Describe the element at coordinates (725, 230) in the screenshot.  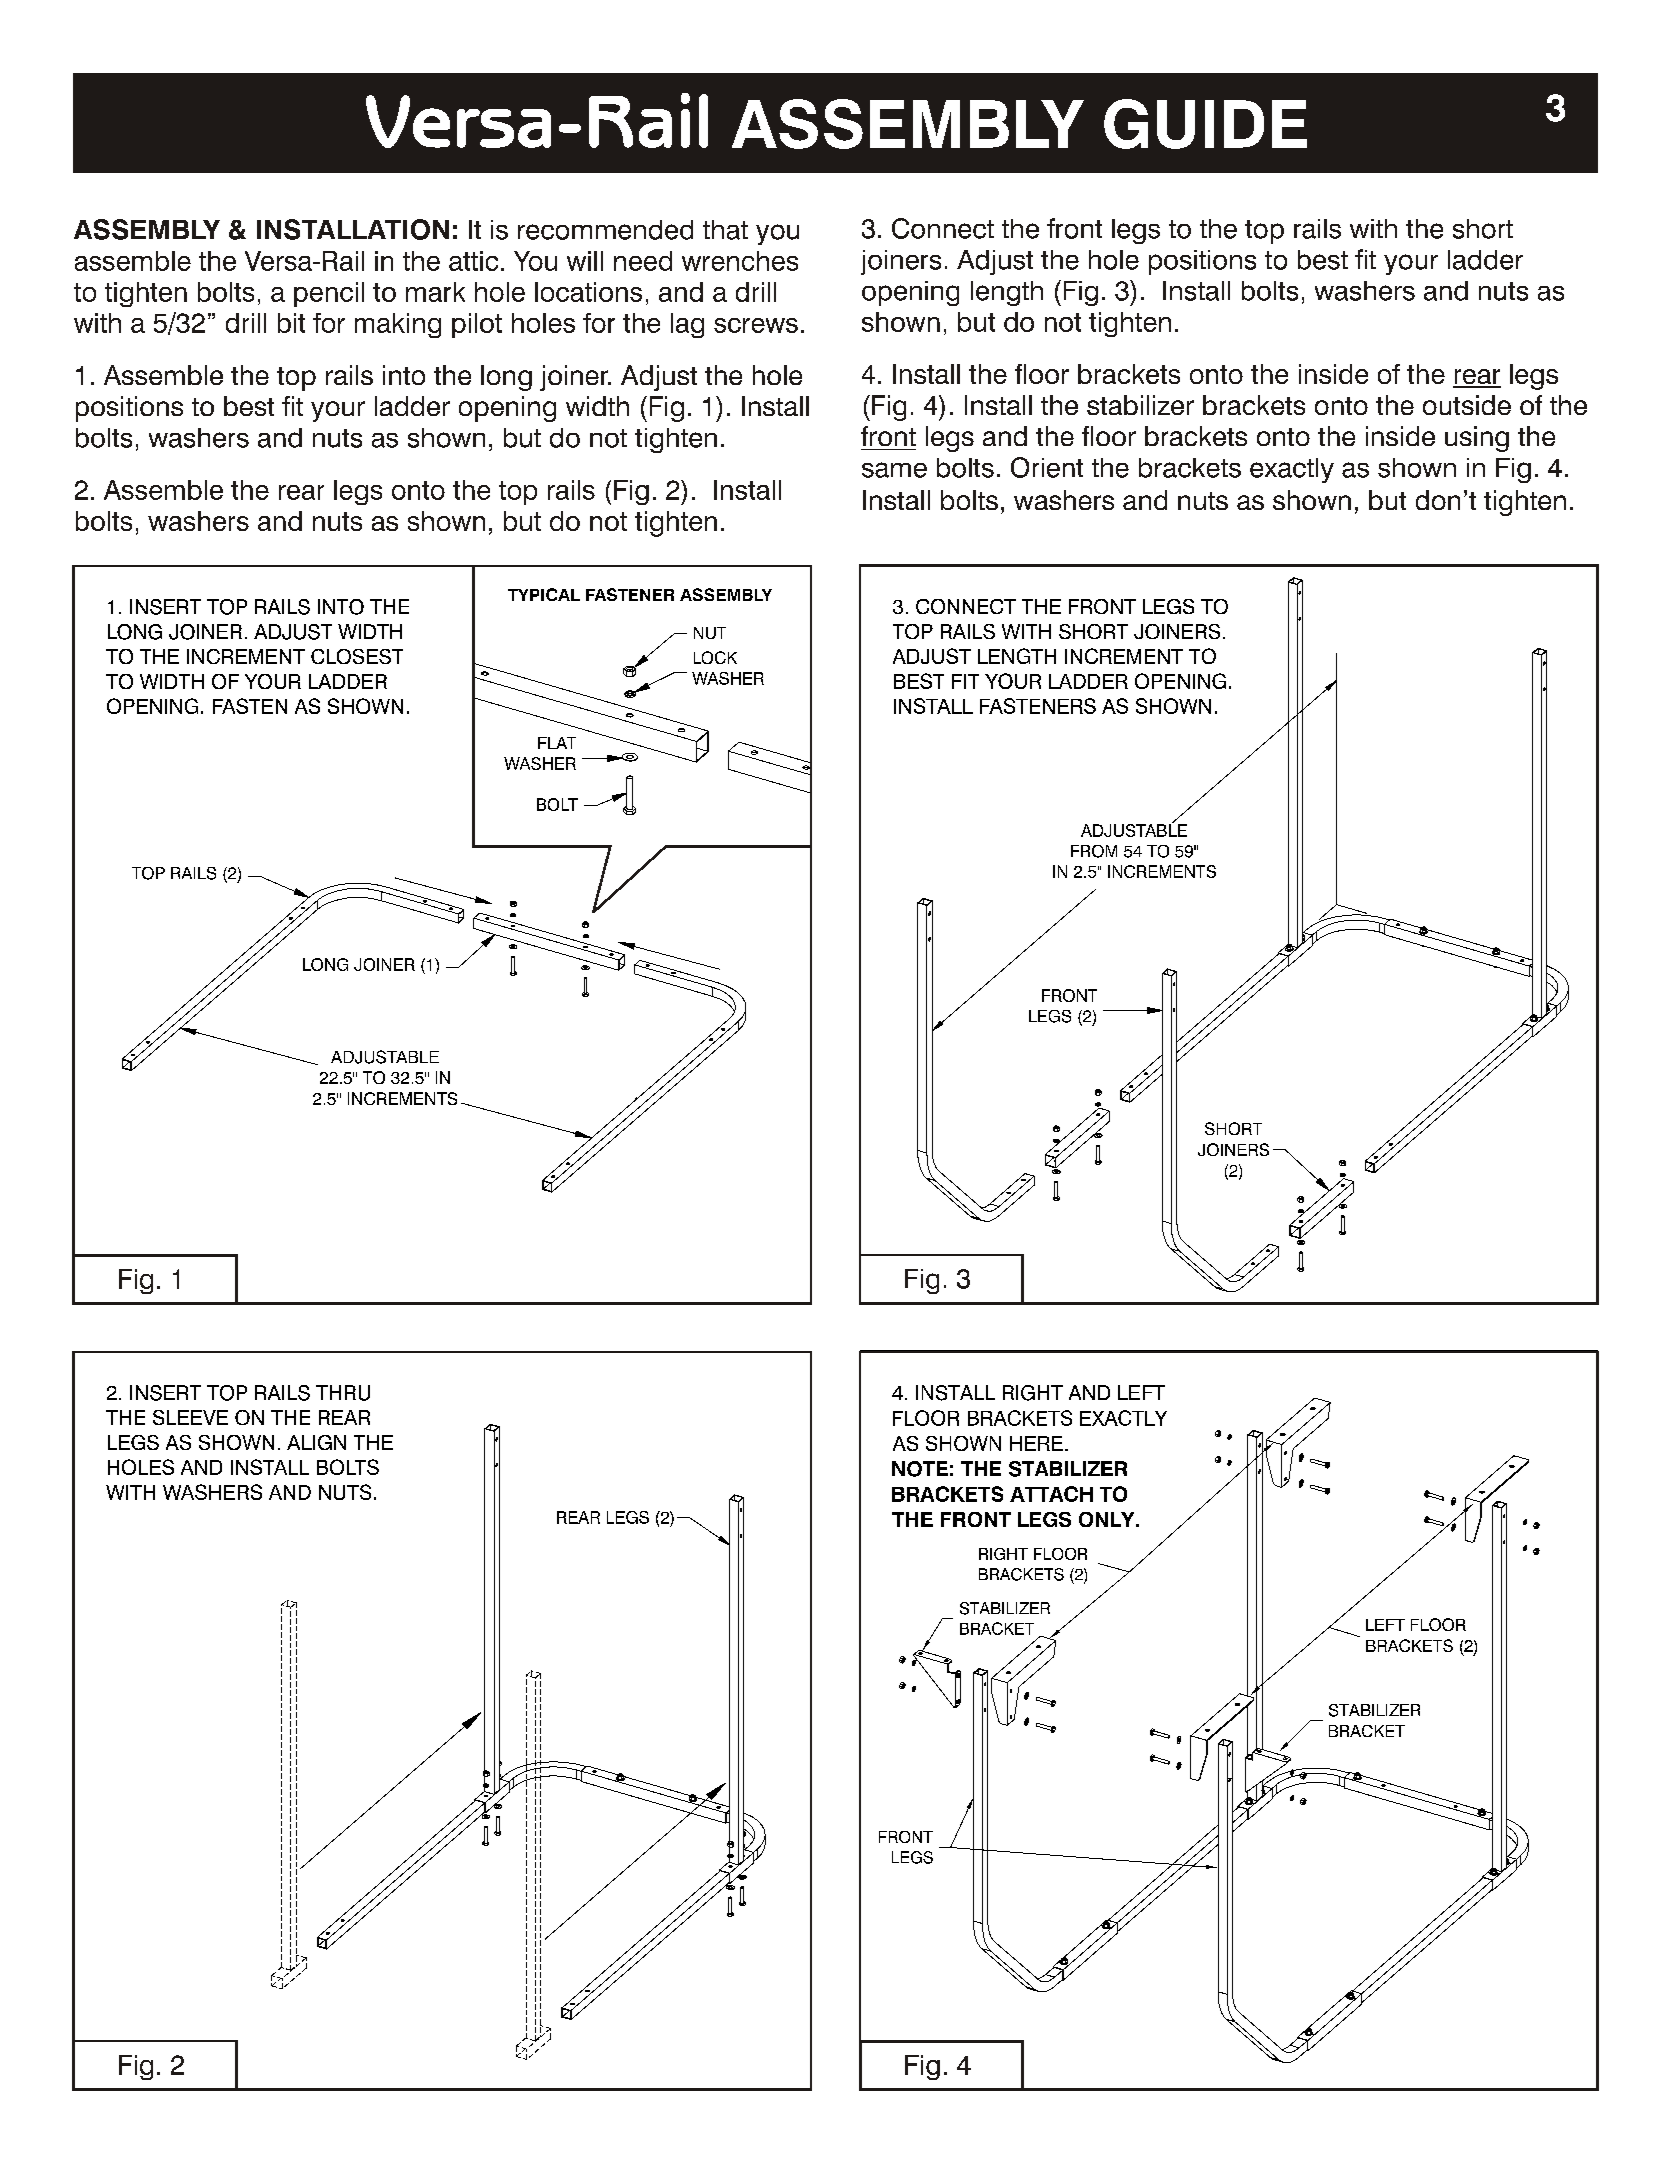
I see `that` at that location.
